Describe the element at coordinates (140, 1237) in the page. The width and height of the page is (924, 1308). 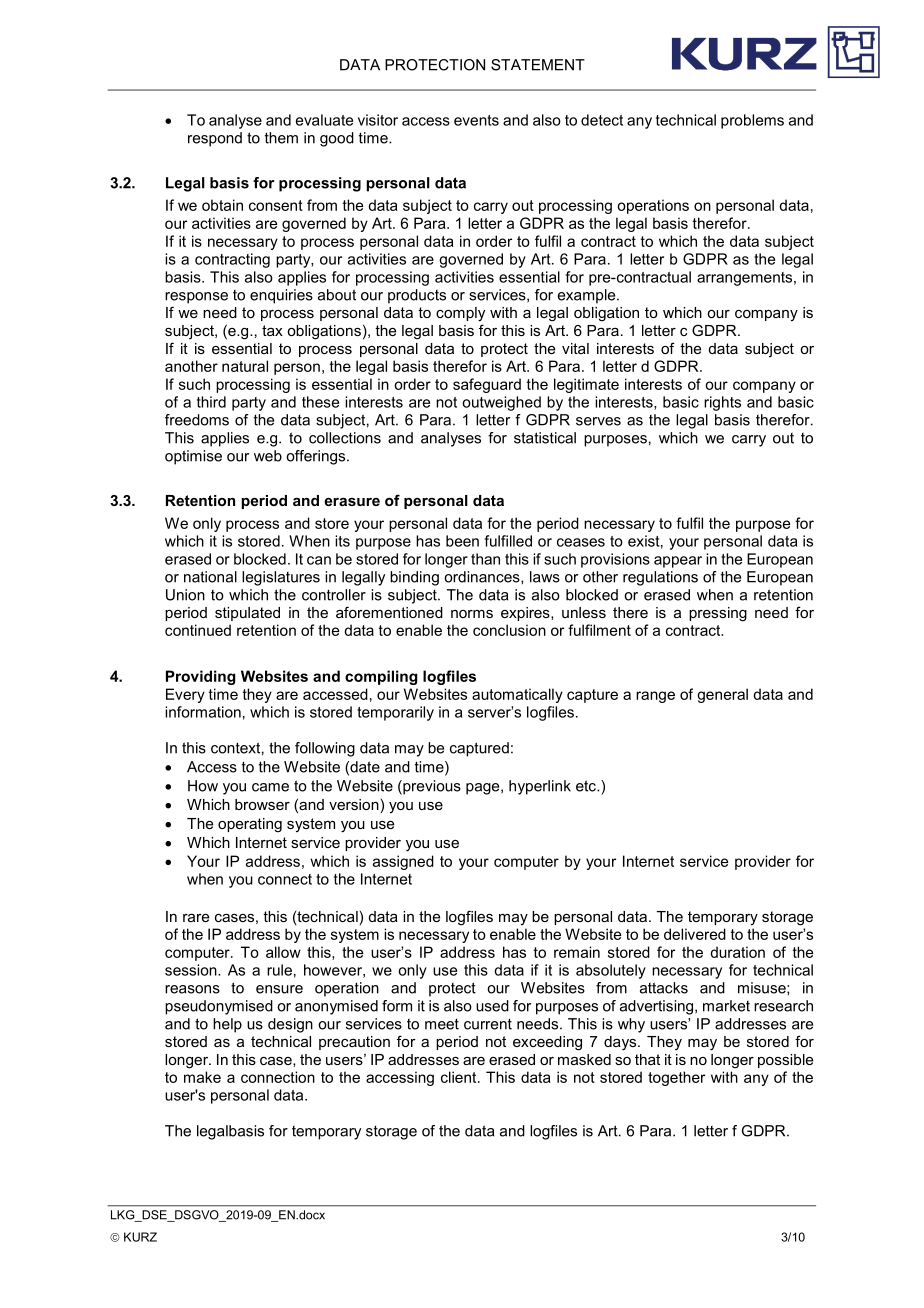
I see `KURZ` at that location.
